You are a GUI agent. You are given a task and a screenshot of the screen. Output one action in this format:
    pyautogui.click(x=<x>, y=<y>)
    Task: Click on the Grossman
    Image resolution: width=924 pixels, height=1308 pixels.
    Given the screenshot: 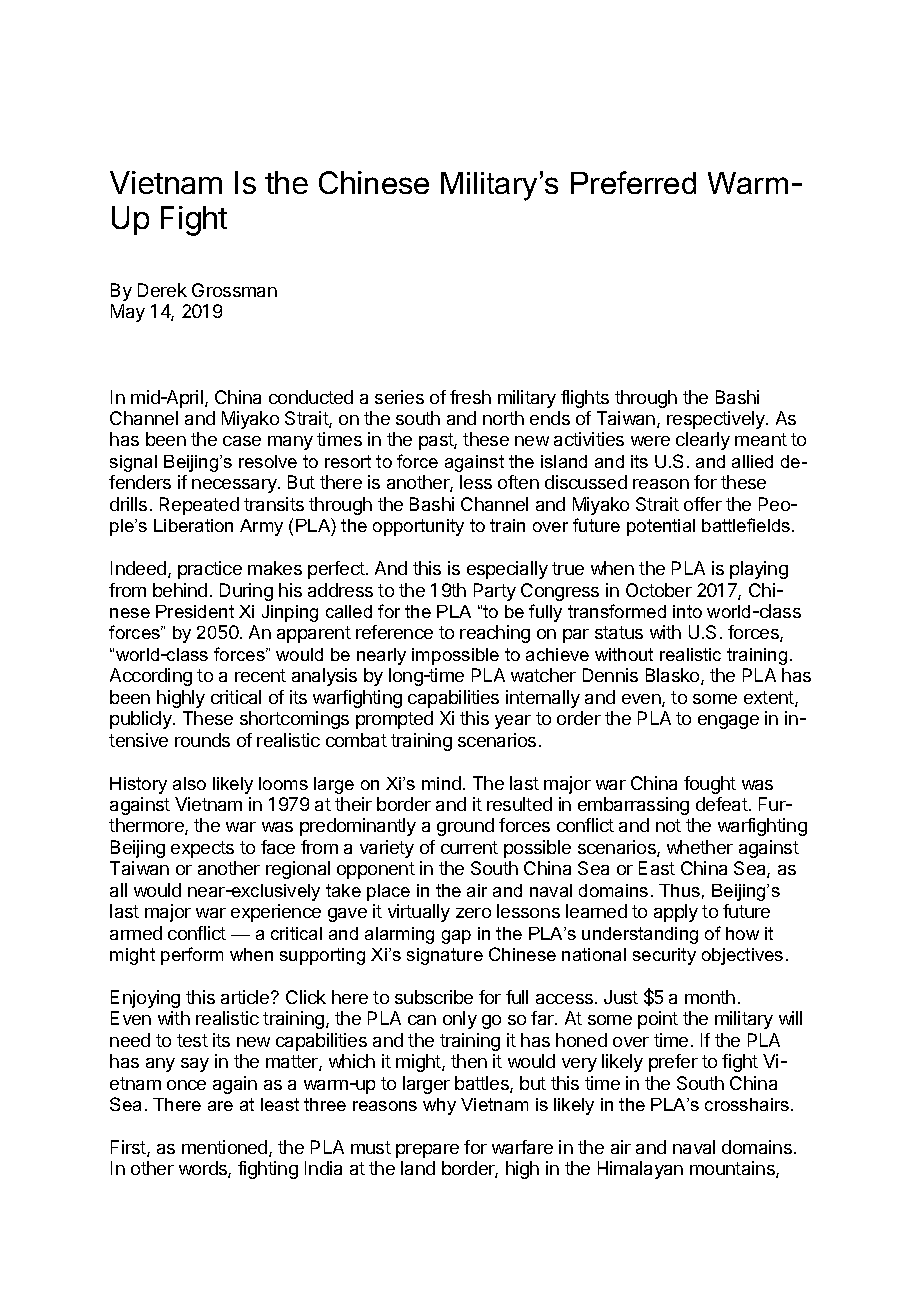 What is the action you would take?
    pyautogui.click(x=234, y=290)
